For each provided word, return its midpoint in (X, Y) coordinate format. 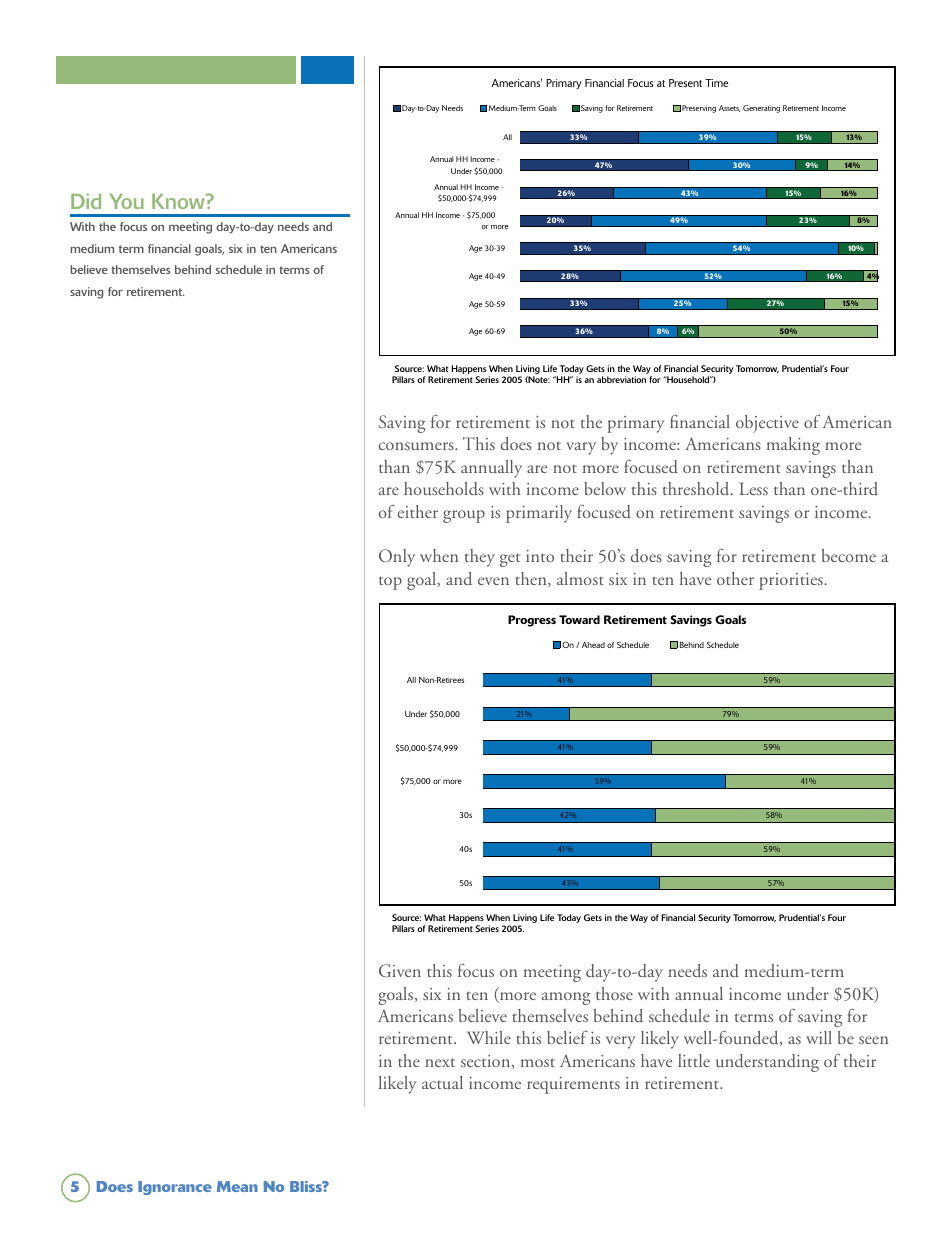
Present (685, 83)
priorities (792, 581)
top (390, 583)
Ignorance (175, 1188)
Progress (532, 621)
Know (179, 201)
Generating (761, 109)
